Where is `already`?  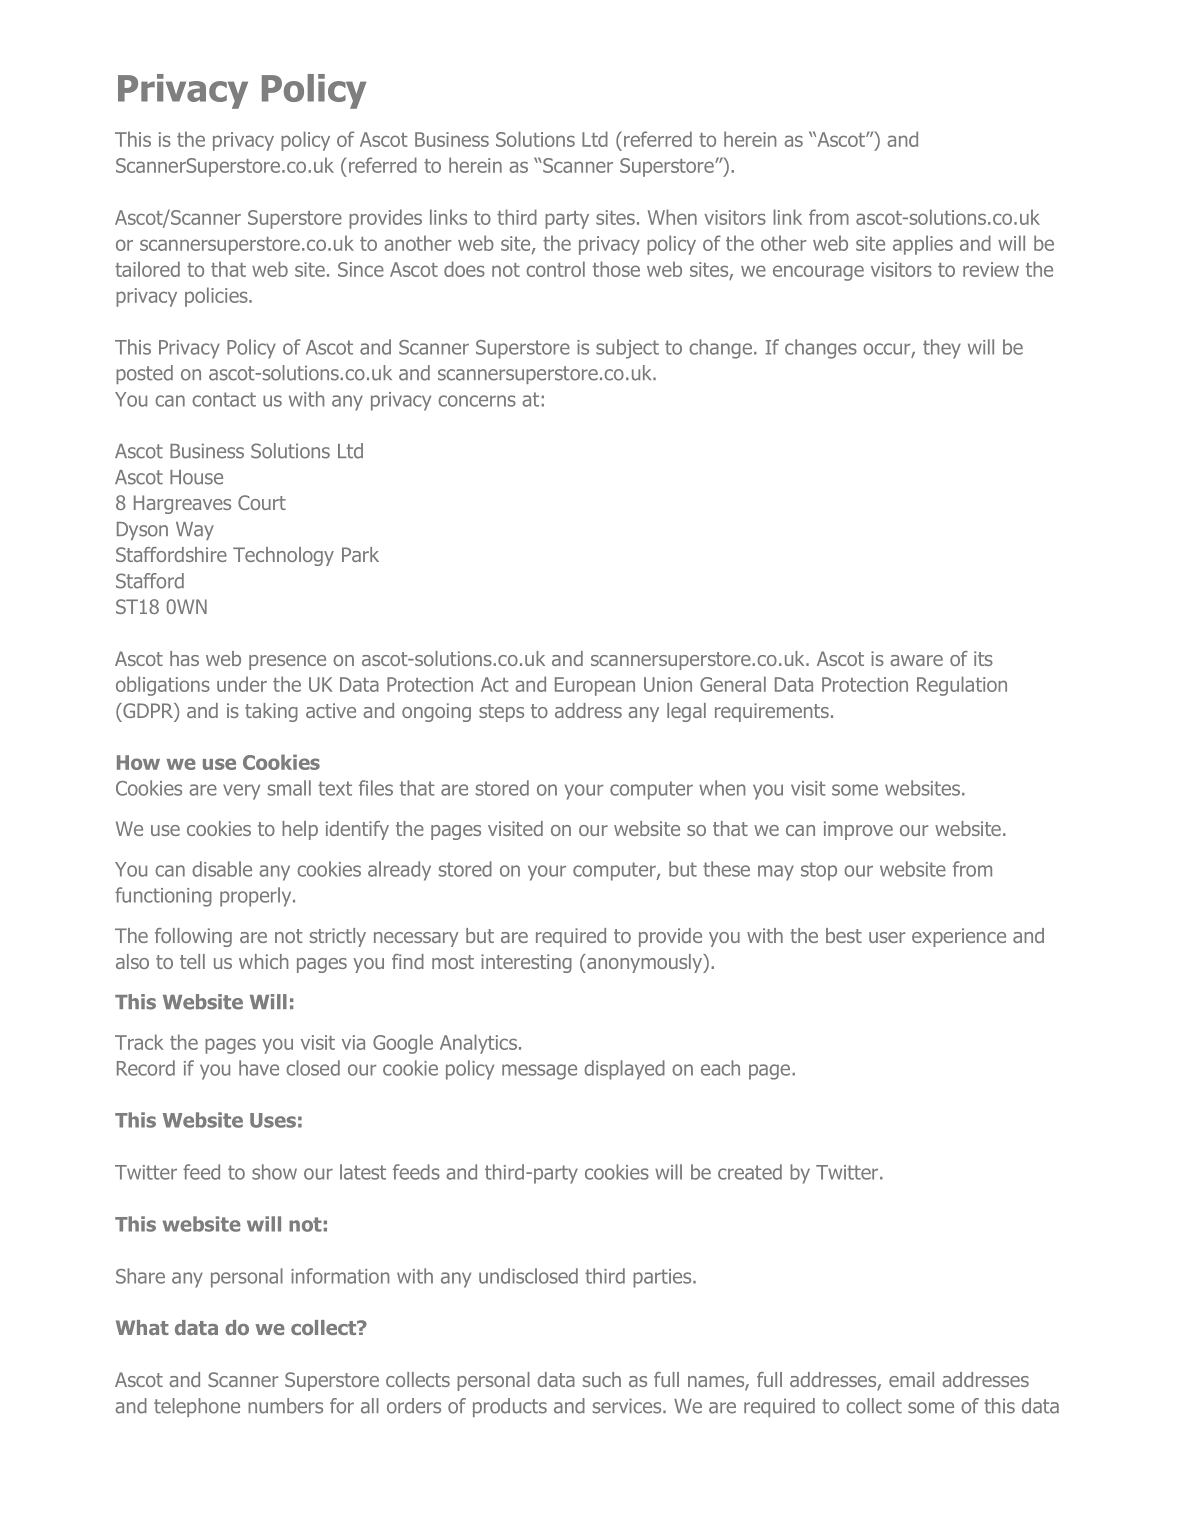
already is located at coordinates (399, 871).
